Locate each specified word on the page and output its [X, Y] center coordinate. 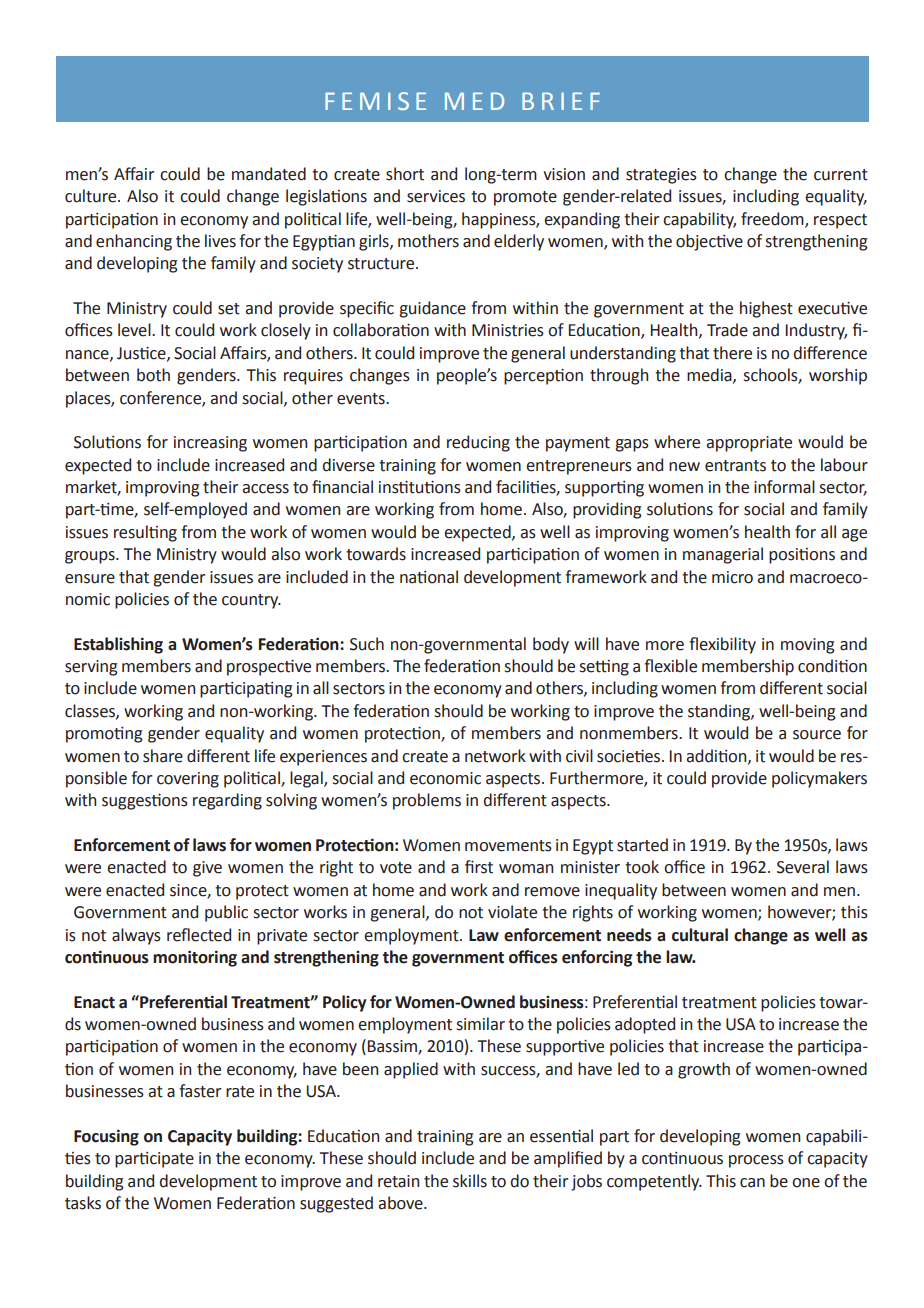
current [841, 175]
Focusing [106, 1137]
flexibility [722, 645]
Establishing [118, 645]
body [551, 645]
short [405, 174]
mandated [269, 174]
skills [470, 1181]
